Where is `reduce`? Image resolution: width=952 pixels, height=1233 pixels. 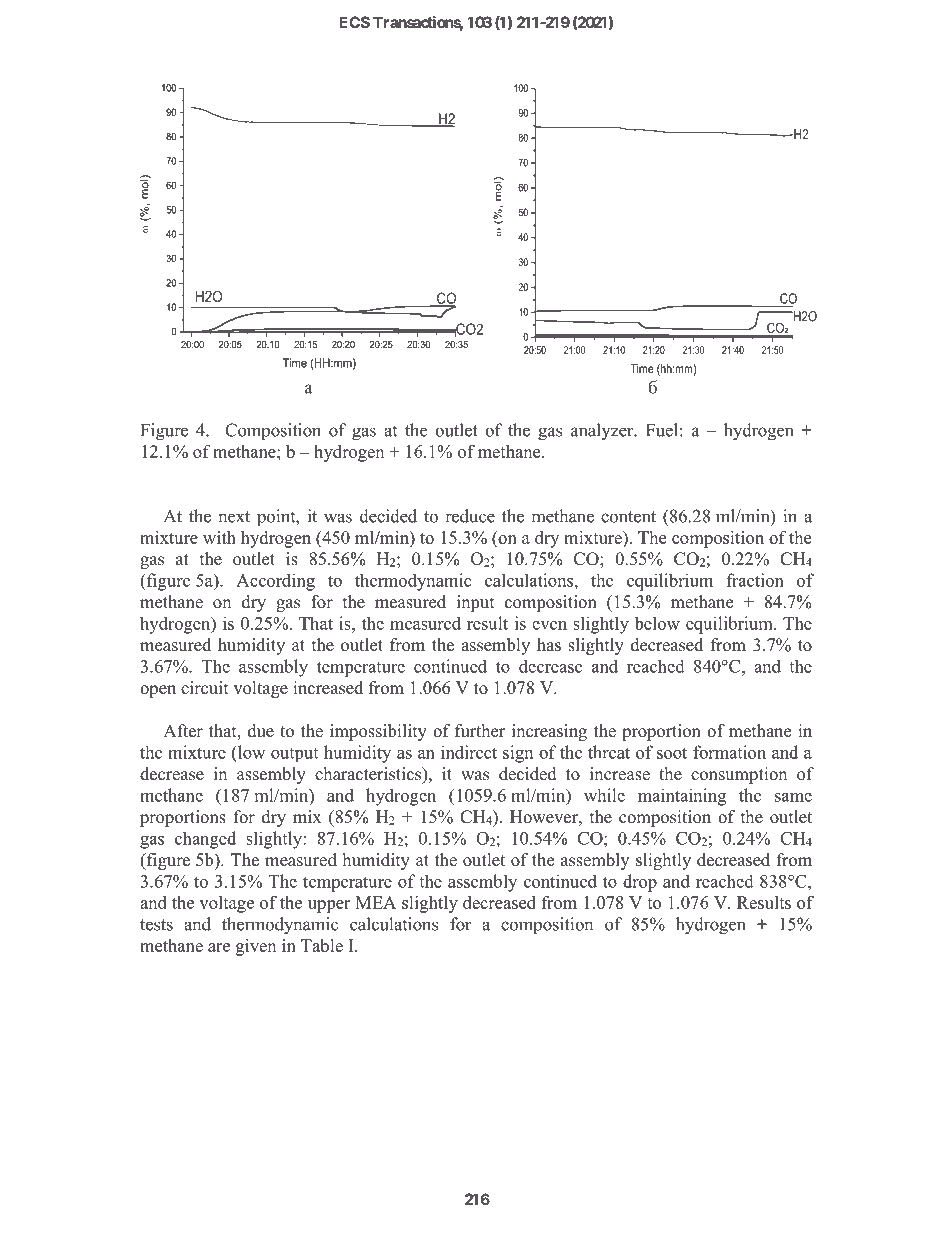 reduce is located at coordinates (470, 516).
